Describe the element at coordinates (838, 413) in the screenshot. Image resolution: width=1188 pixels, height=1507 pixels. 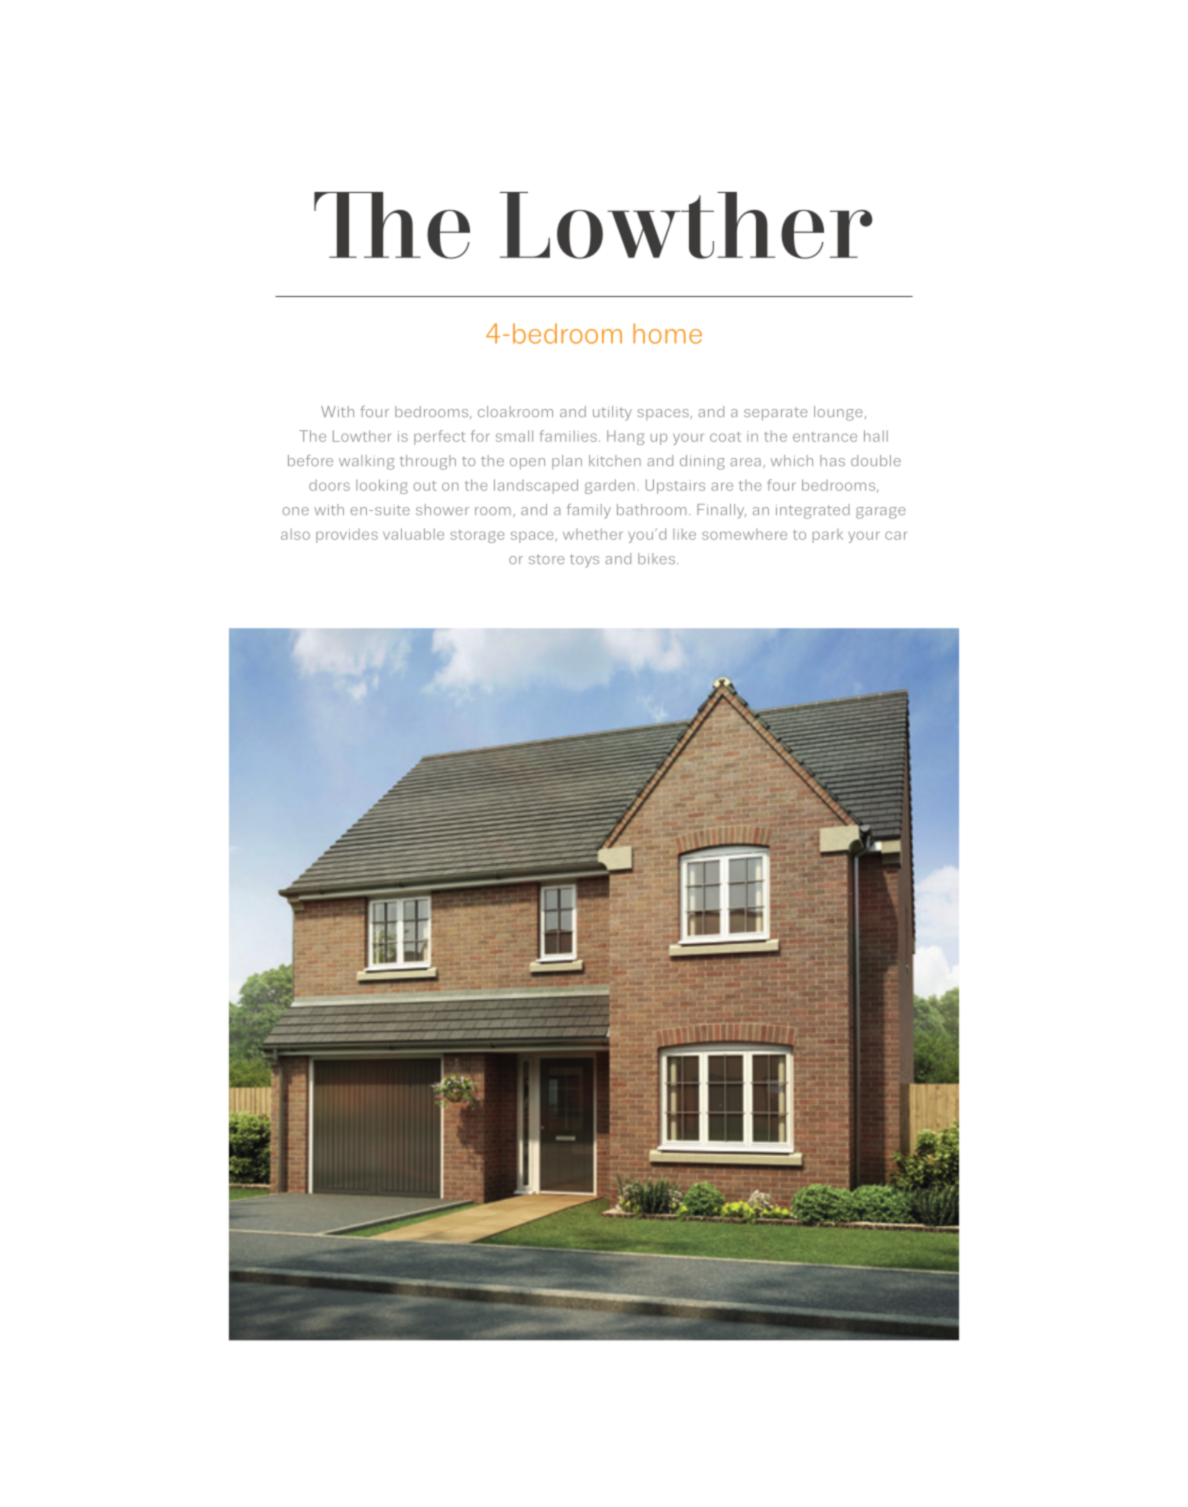
I see `lounge` at that location.
